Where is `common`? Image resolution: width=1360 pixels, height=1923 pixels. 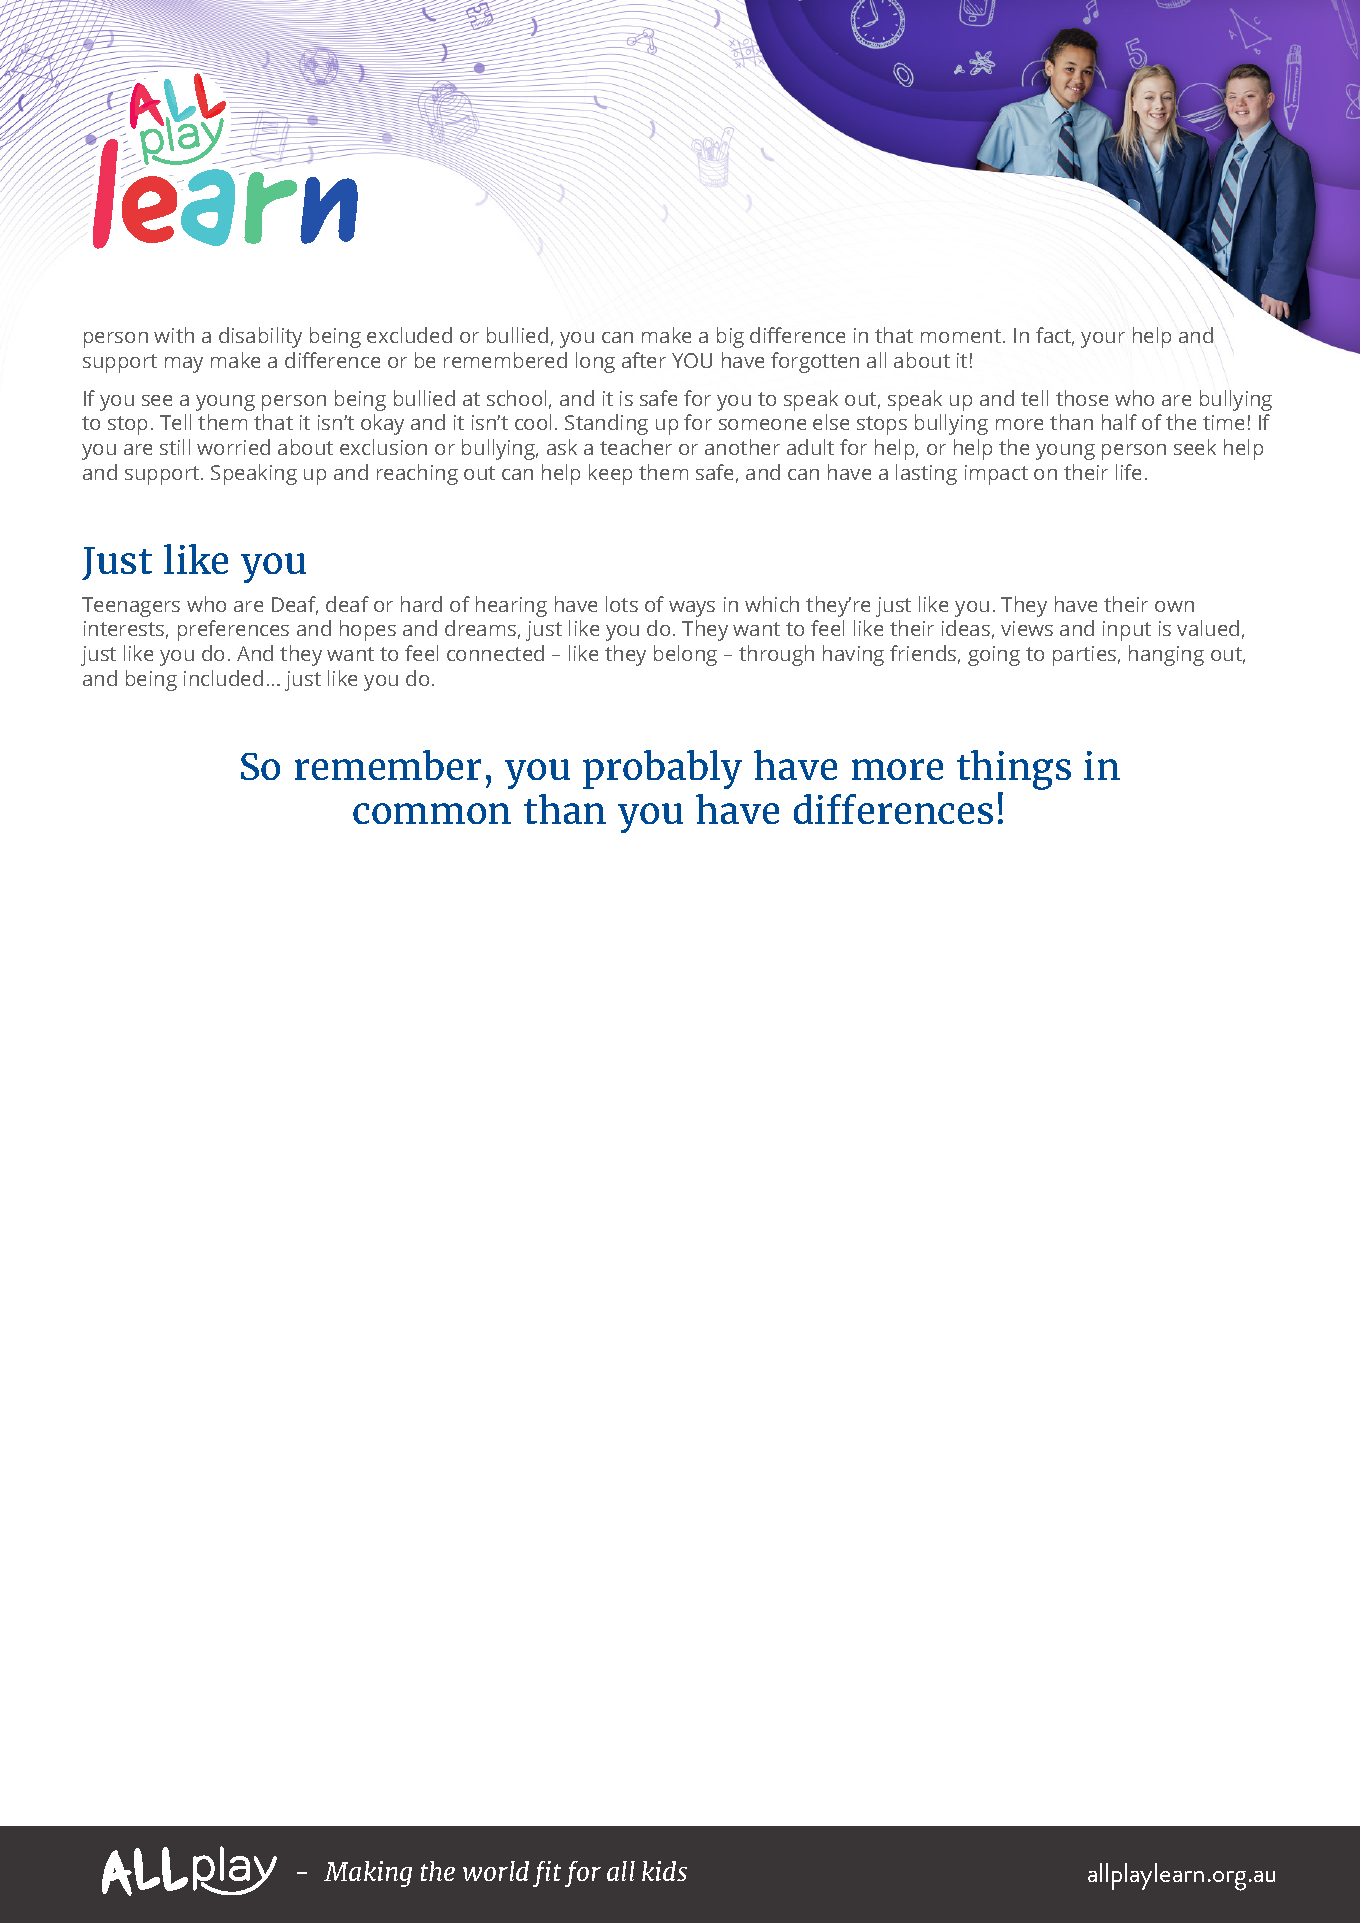 common is located at coordinates (432, 813).
